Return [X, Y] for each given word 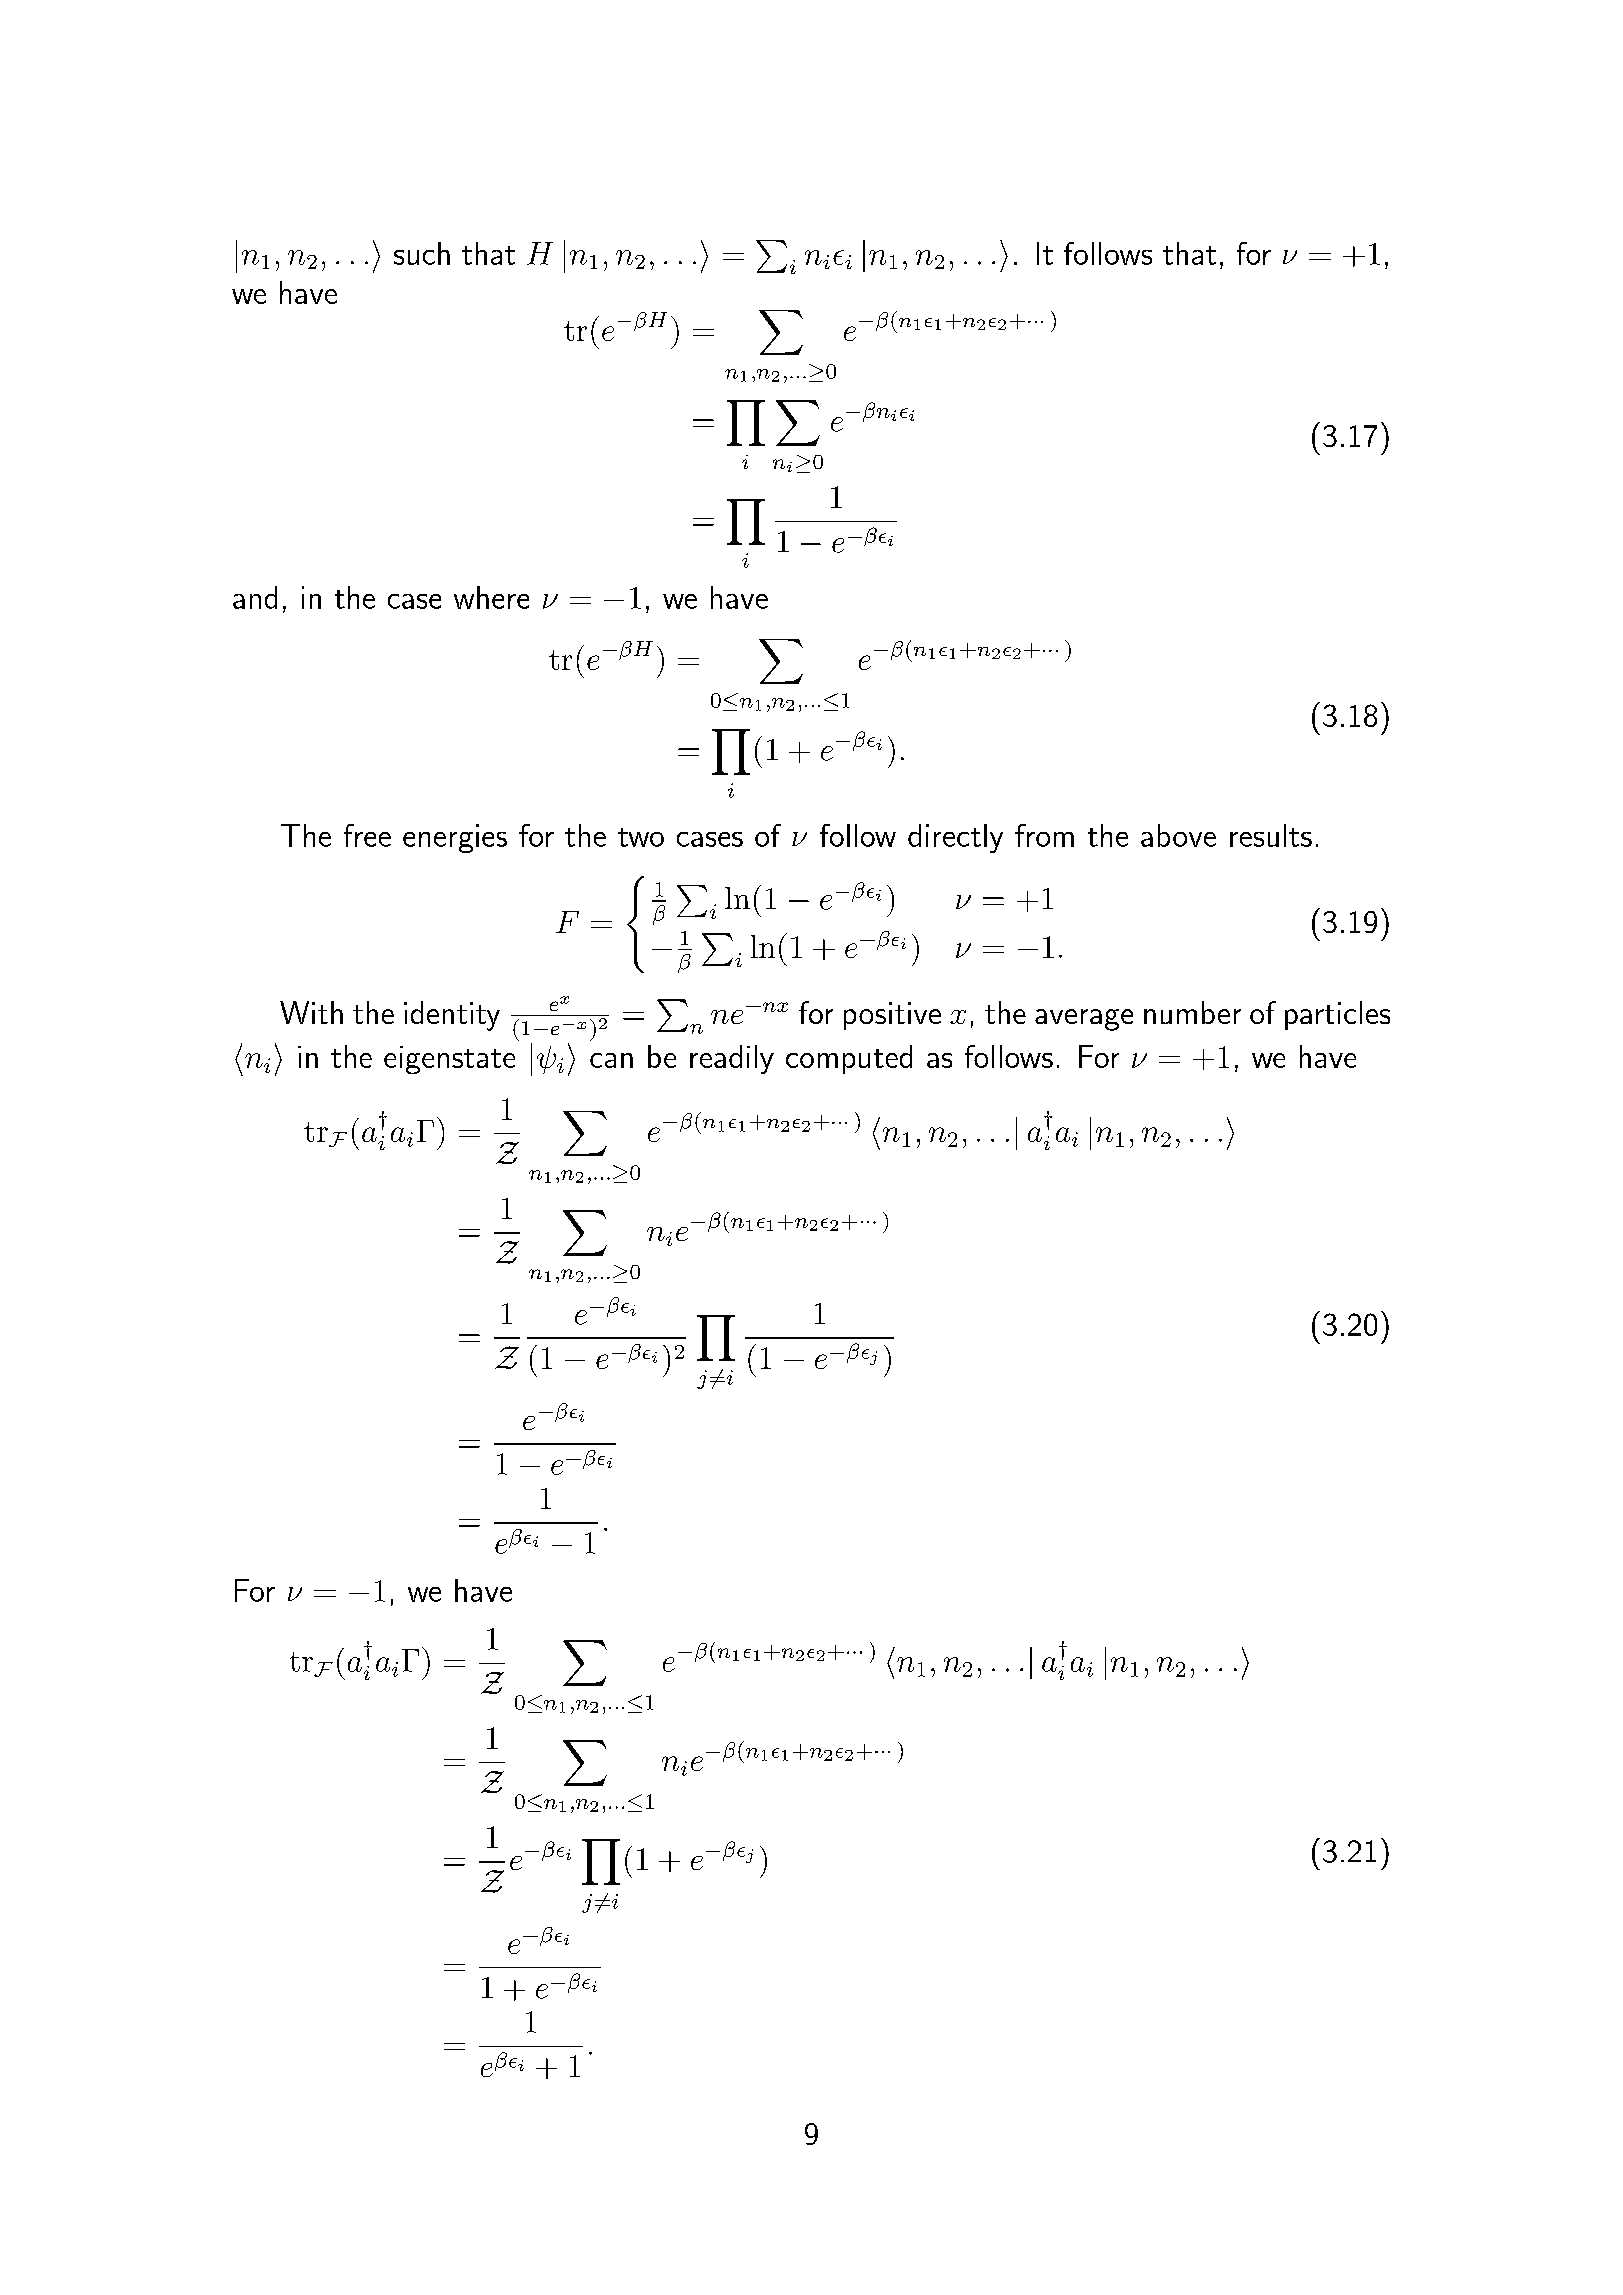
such [422, 253]
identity [452, 1016]
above [1178, 835]
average [1084, 1020]
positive [892, 1016]
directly [955, 838]
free [367, 835]
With [311, 1012]
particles [1337, 1015]
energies [455, 838]
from [1044, 835]
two [641, 837]
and [255, 597]
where [491, 597]
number [1192, 1012]
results [1271, 835]
